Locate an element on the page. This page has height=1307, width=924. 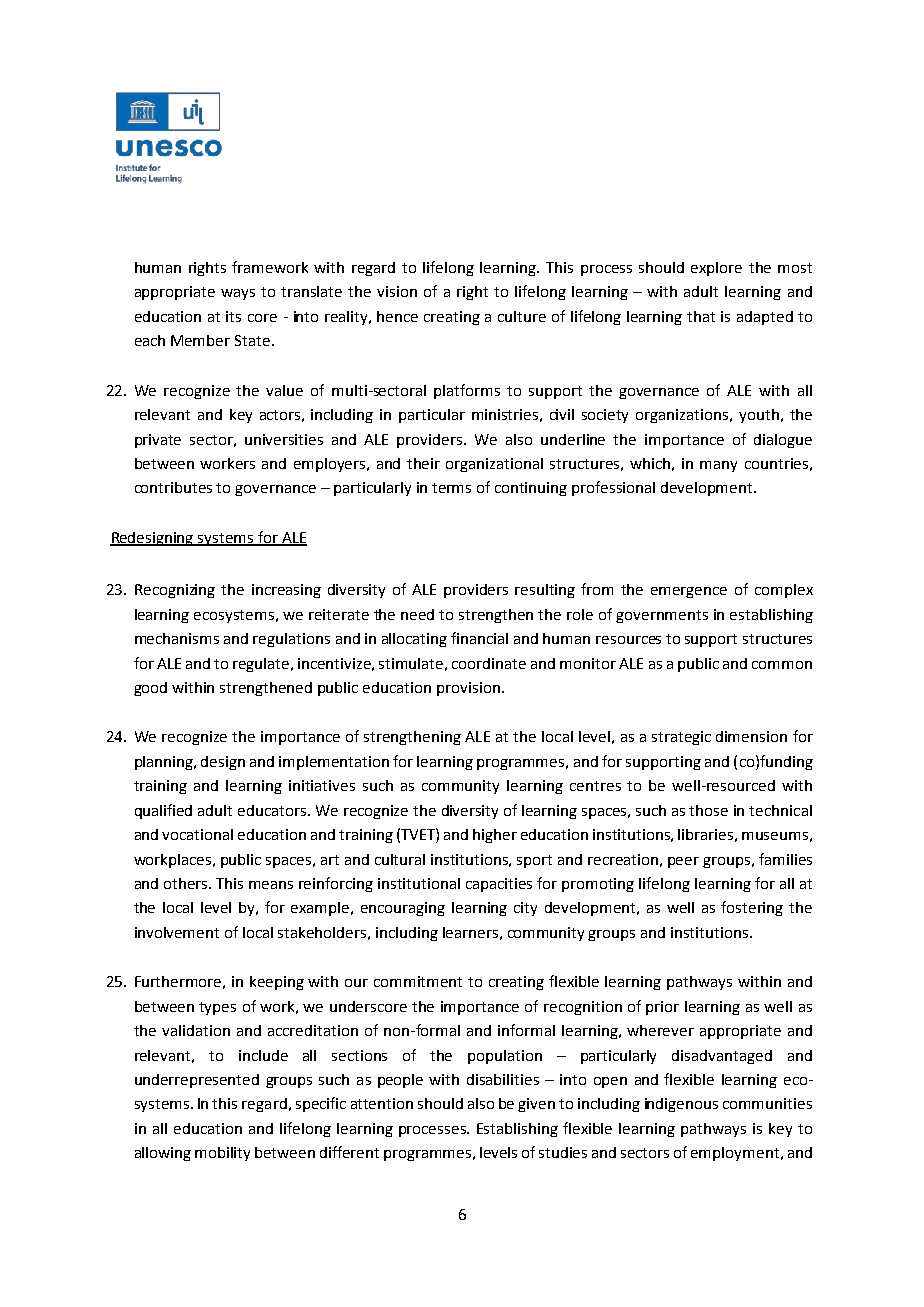
culture is located at coordinates (522, 316).
